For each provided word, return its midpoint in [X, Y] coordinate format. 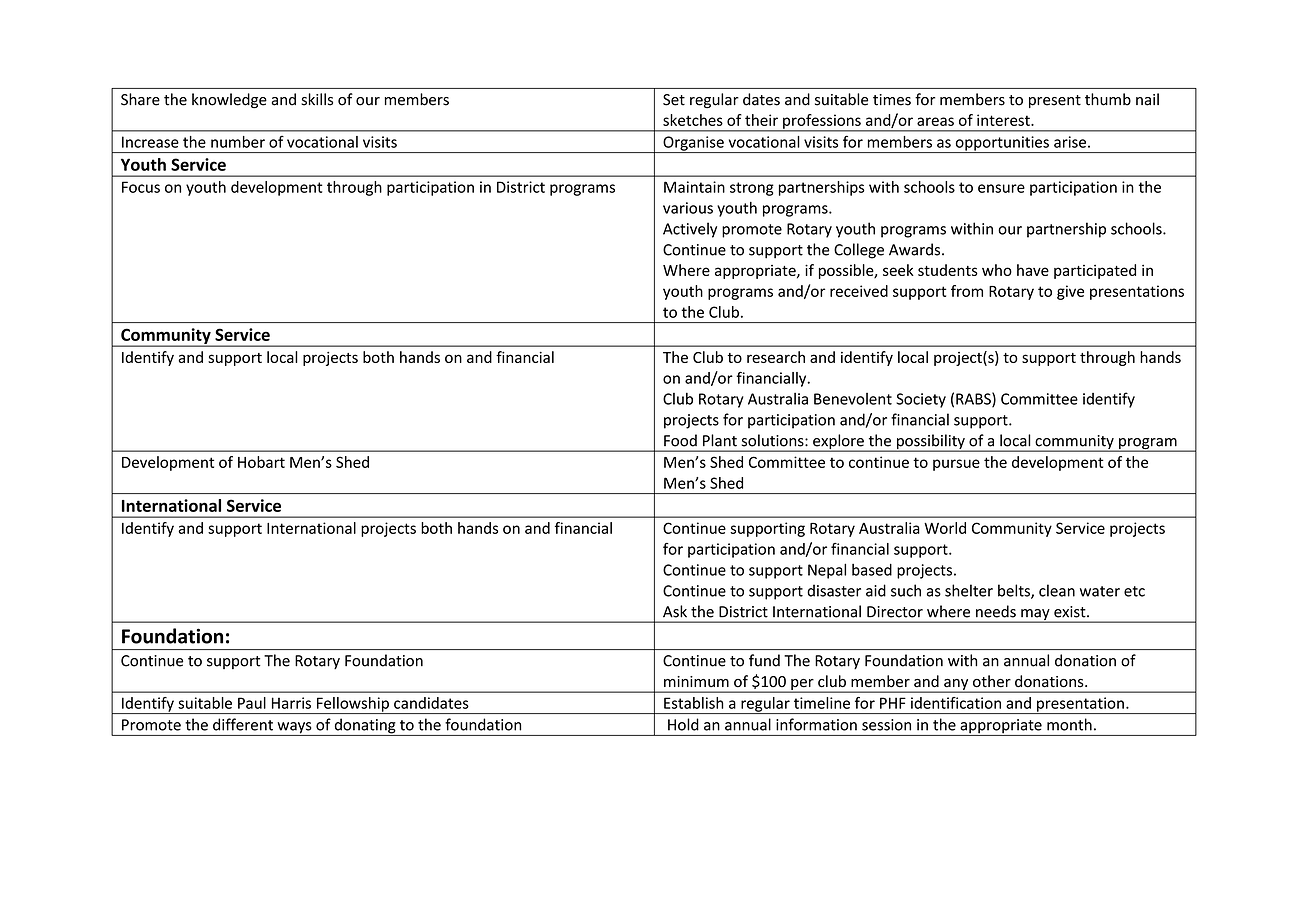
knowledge [229, 101]
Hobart [261, 462]
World [945, 528]
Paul [252, 703]
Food [680, 440]
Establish [694, 703]
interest [1004, 120]
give [1070, 292]
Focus [141, 187]
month [1069, 724]
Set [674, 100]
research [776, 357]
